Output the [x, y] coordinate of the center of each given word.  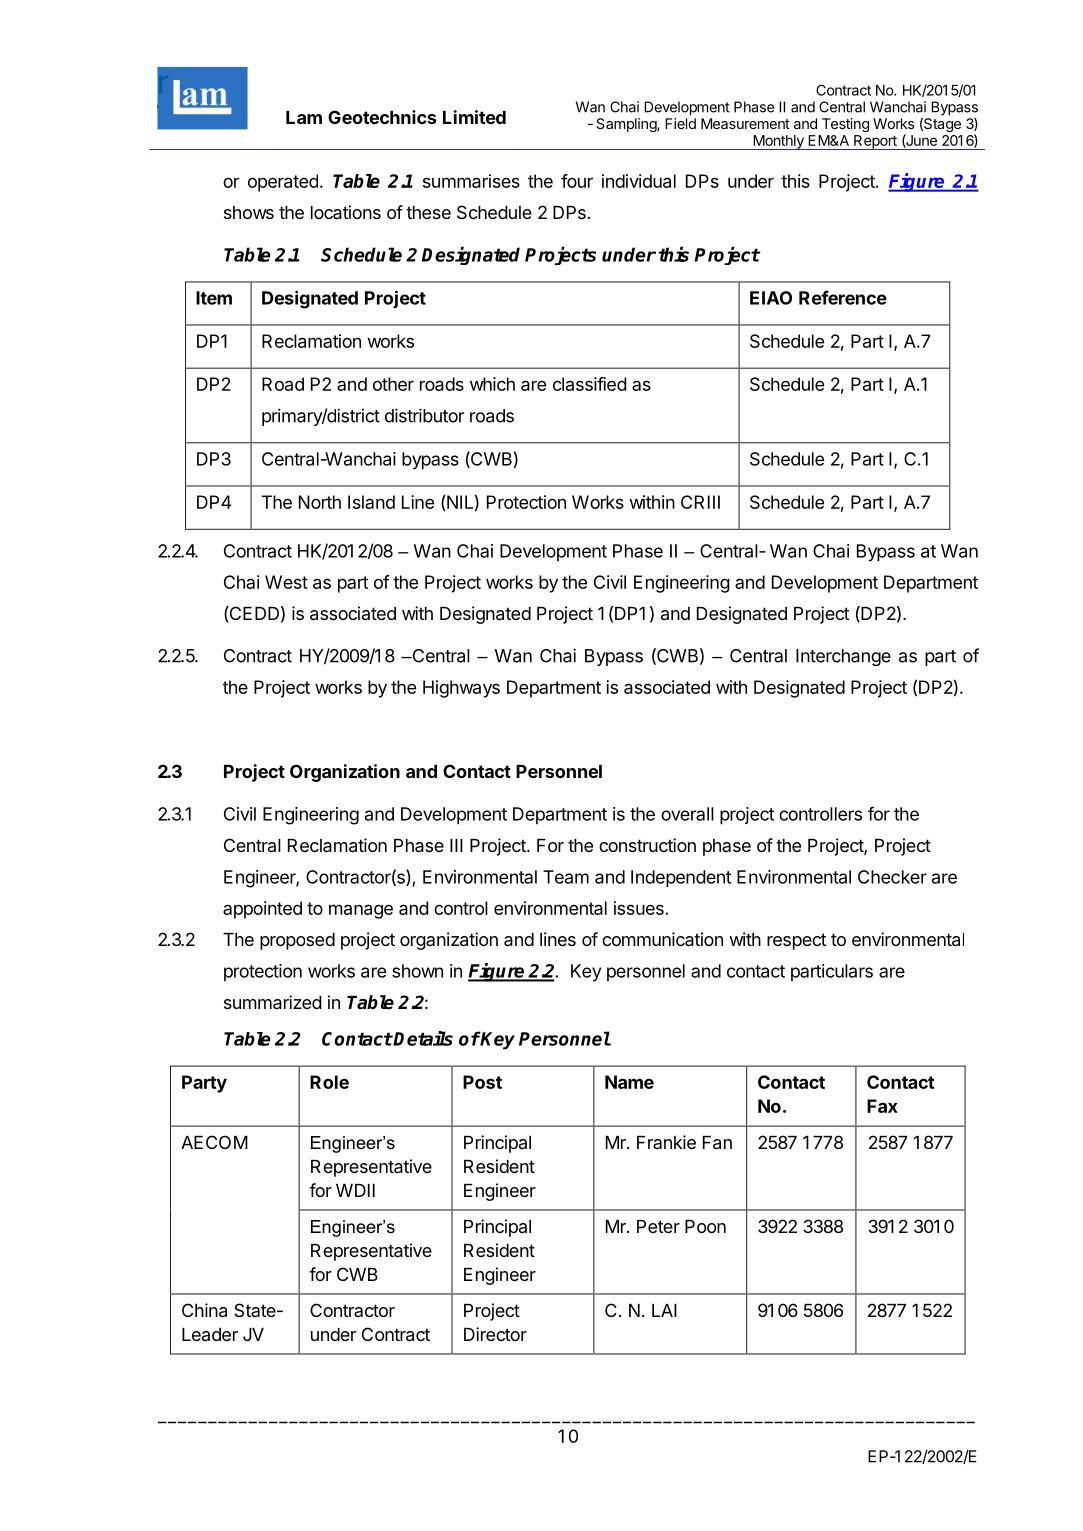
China [204, 1310]
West [286, 582]
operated [283, 183]
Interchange [843, 657]
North [320, 502]
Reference [843, 297]
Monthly [778, 142]
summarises [471, 181]
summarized [273, 1002]
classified [590, 384]
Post [482, 1082]
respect [797, 941]
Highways [461, 689]
